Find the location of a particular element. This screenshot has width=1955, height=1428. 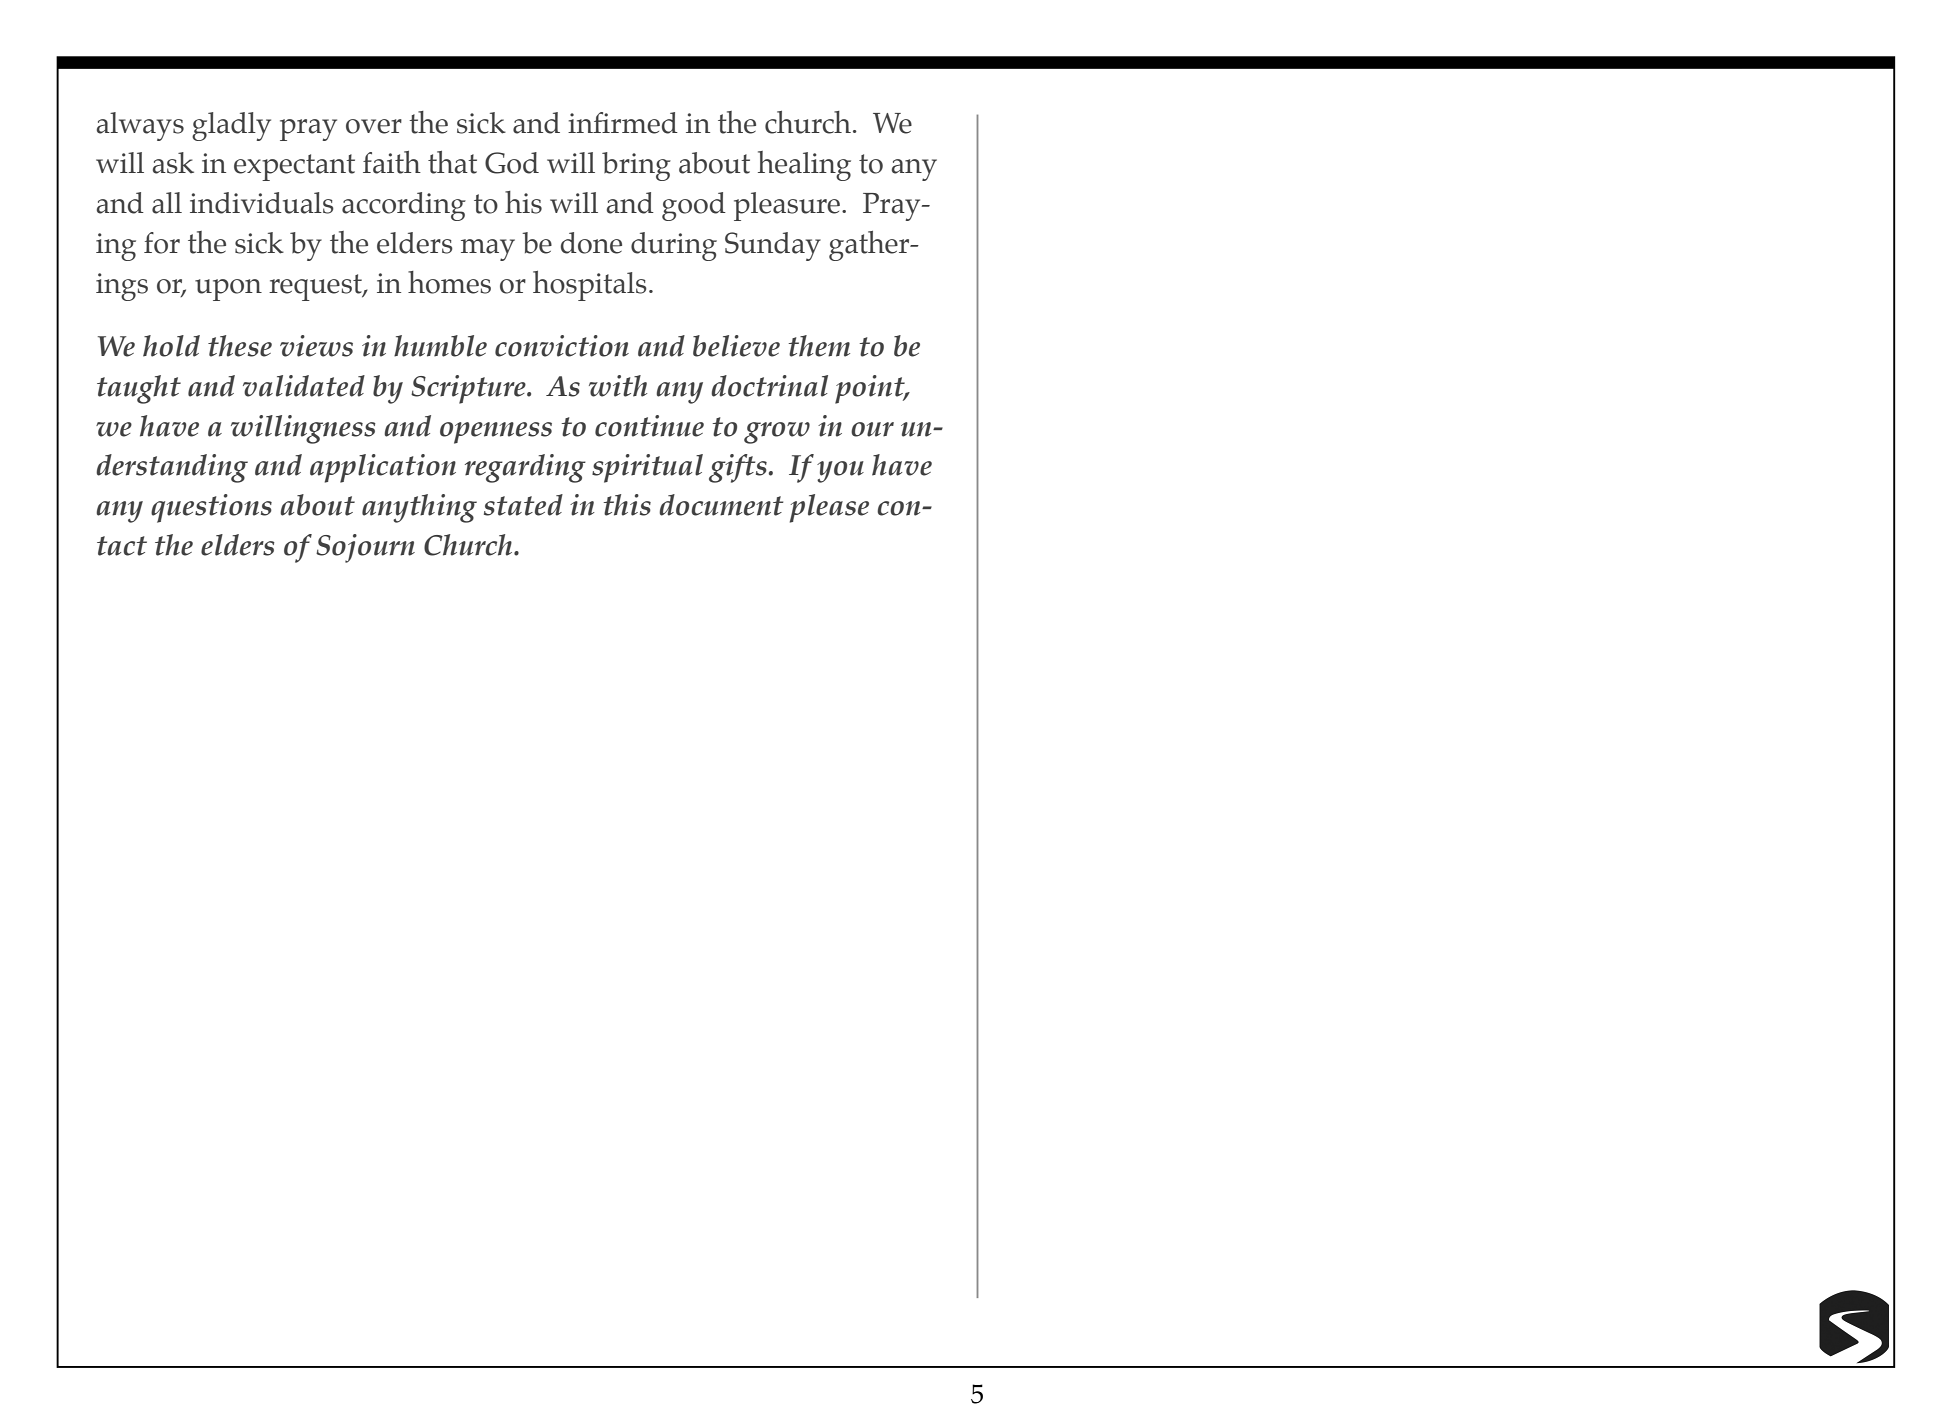

Sunday is located at coordinates (773, 246).
